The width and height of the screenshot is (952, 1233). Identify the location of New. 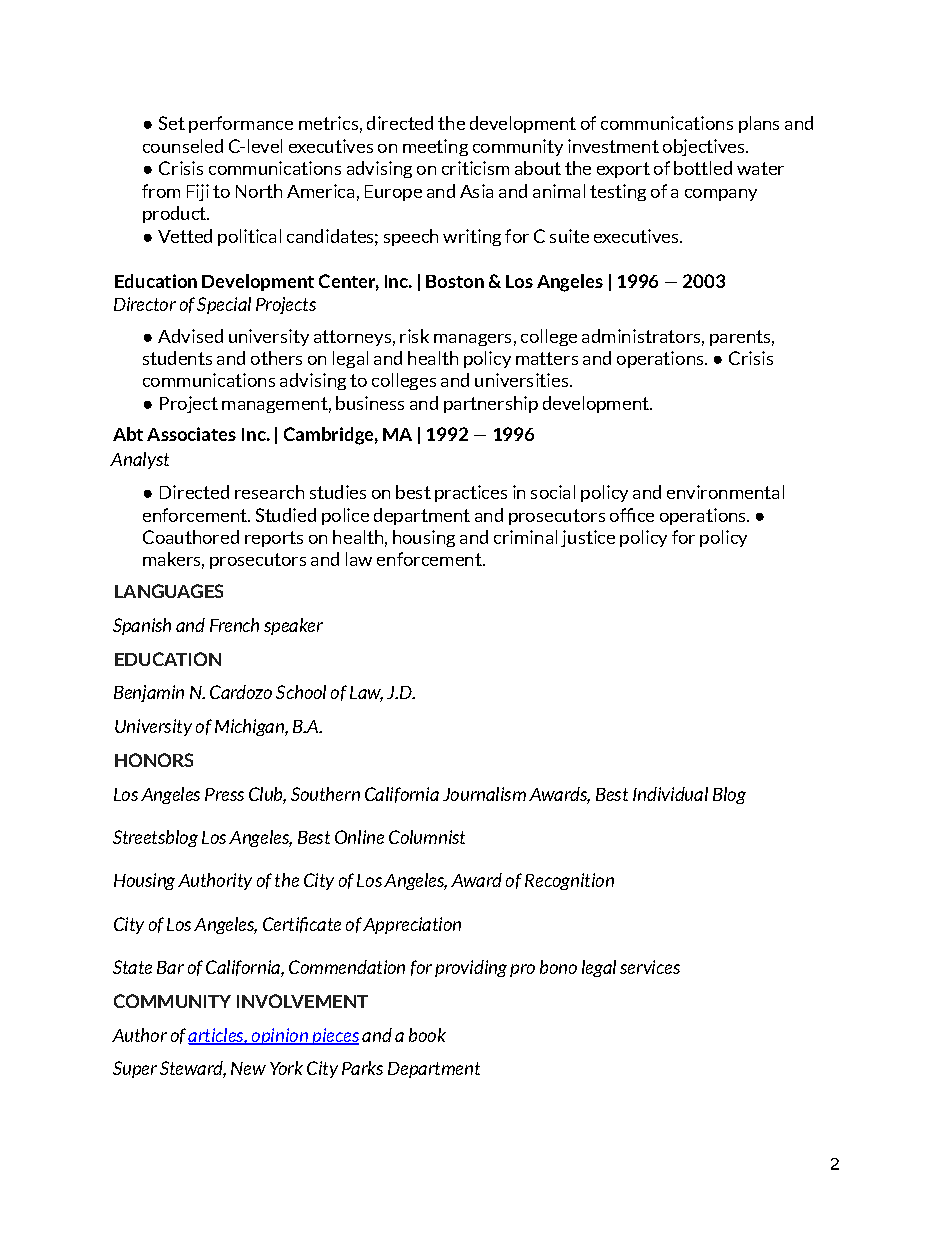
(248, 1068).
